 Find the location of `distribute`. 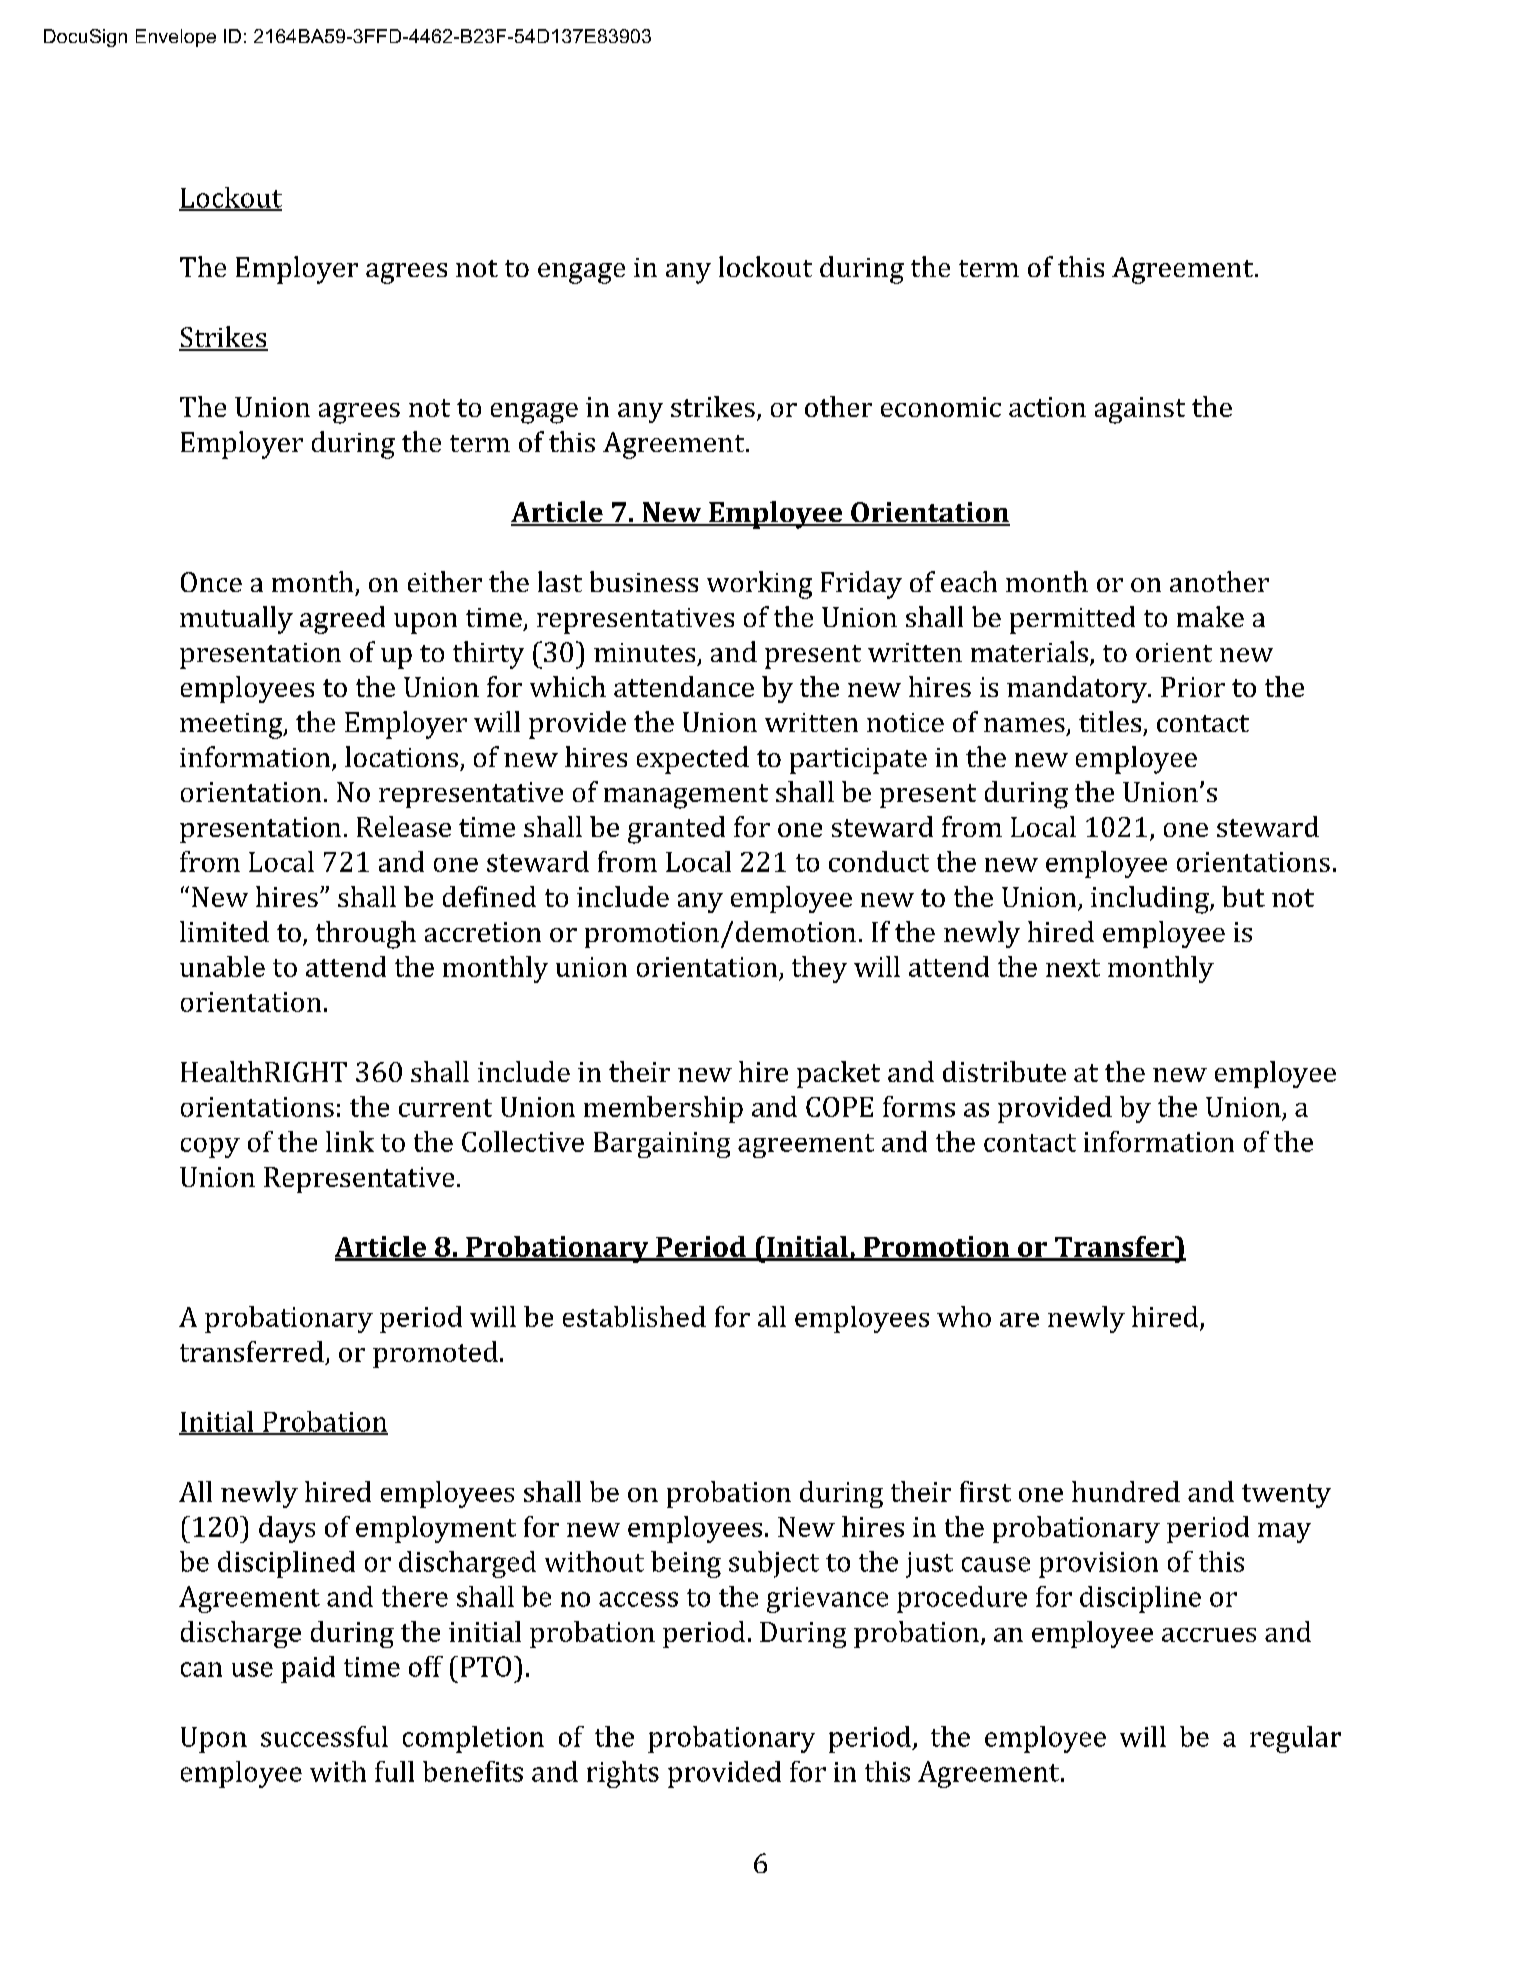

distribute is located at coordinates (1004, 1071).
